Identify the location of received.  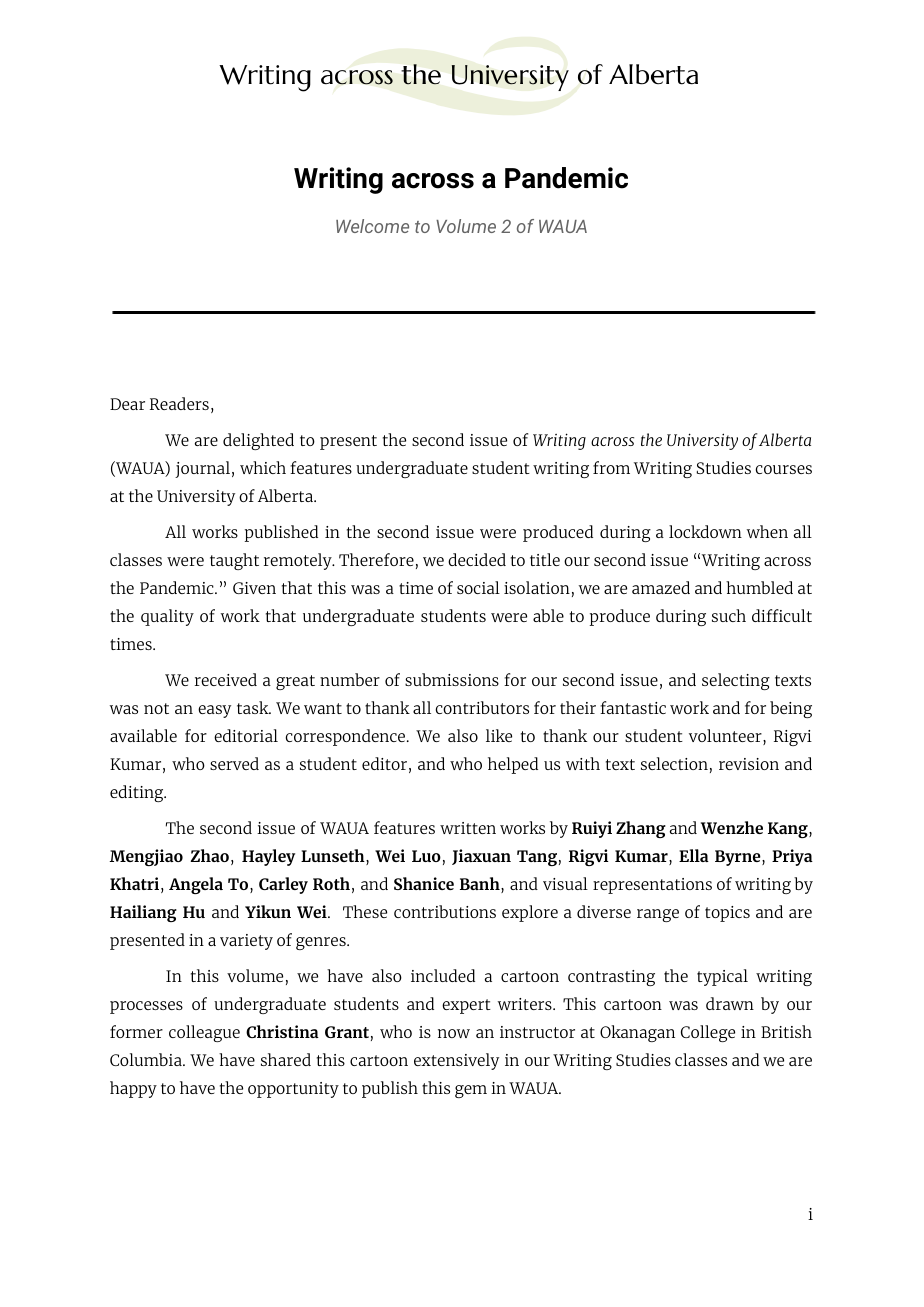
(226, 679).
